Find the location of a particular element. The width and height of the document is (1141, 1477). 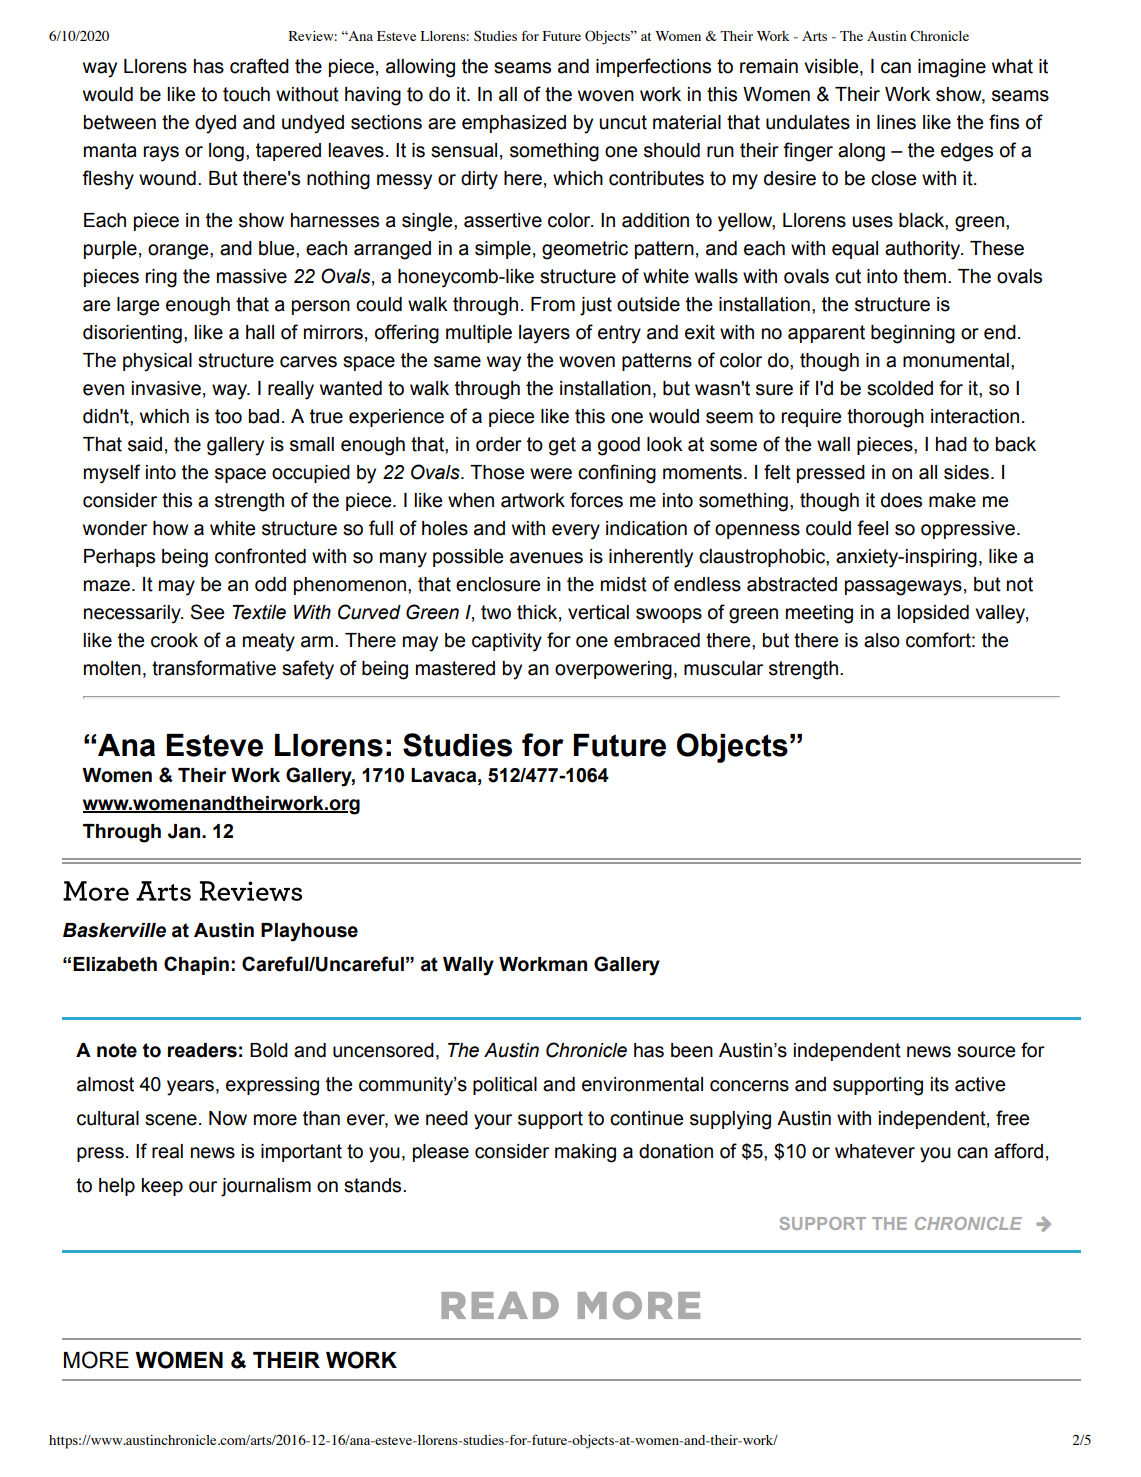

transformative is located at coordinates (214, 668).
